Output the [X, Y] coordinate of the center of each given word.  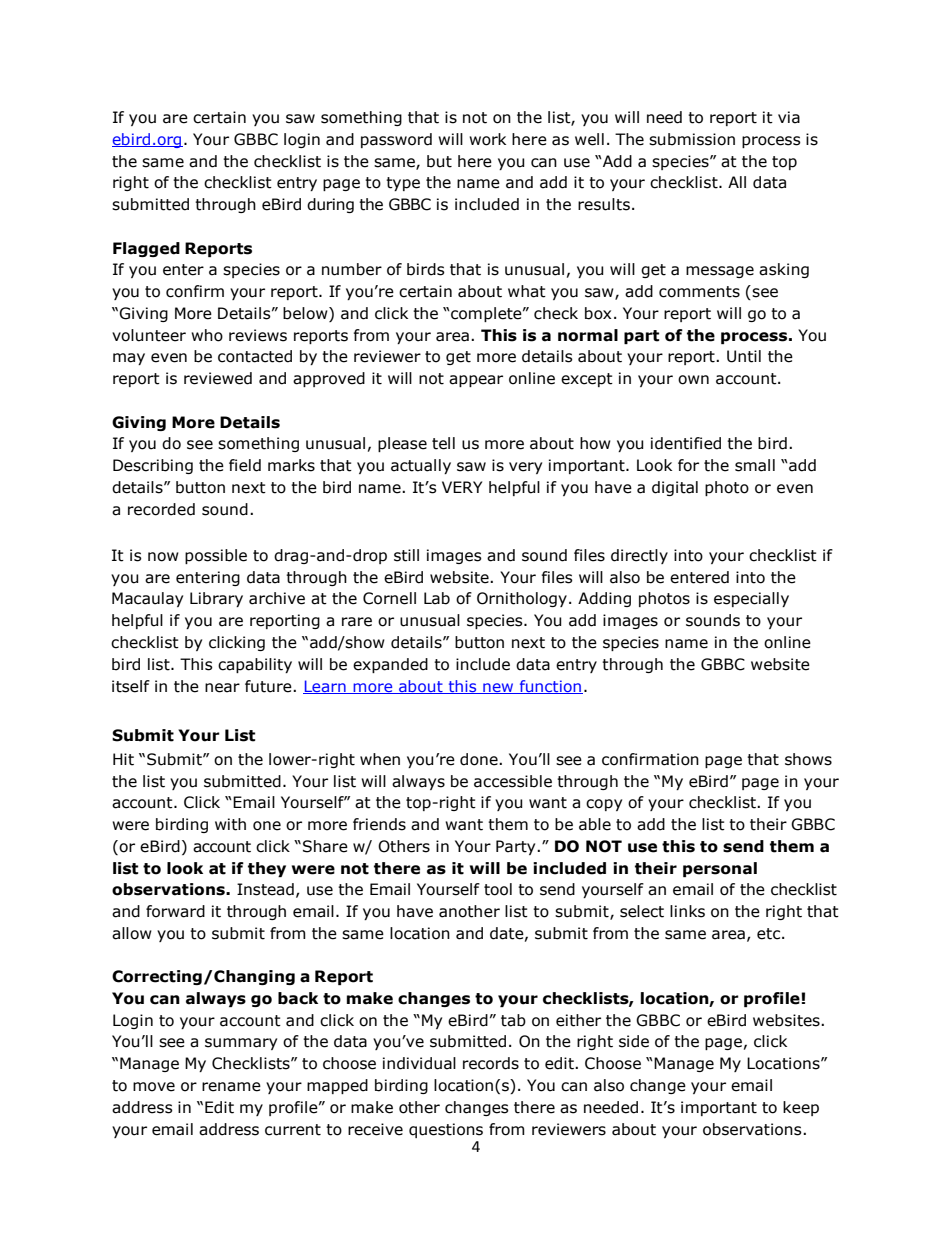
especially [751, 599]
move [154, 1087]
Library [216, 599]
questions [446, 1130]
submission [692, 139]
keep [801, 1108]
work [487, 139]
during [330, 205]
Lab [437, 598]
